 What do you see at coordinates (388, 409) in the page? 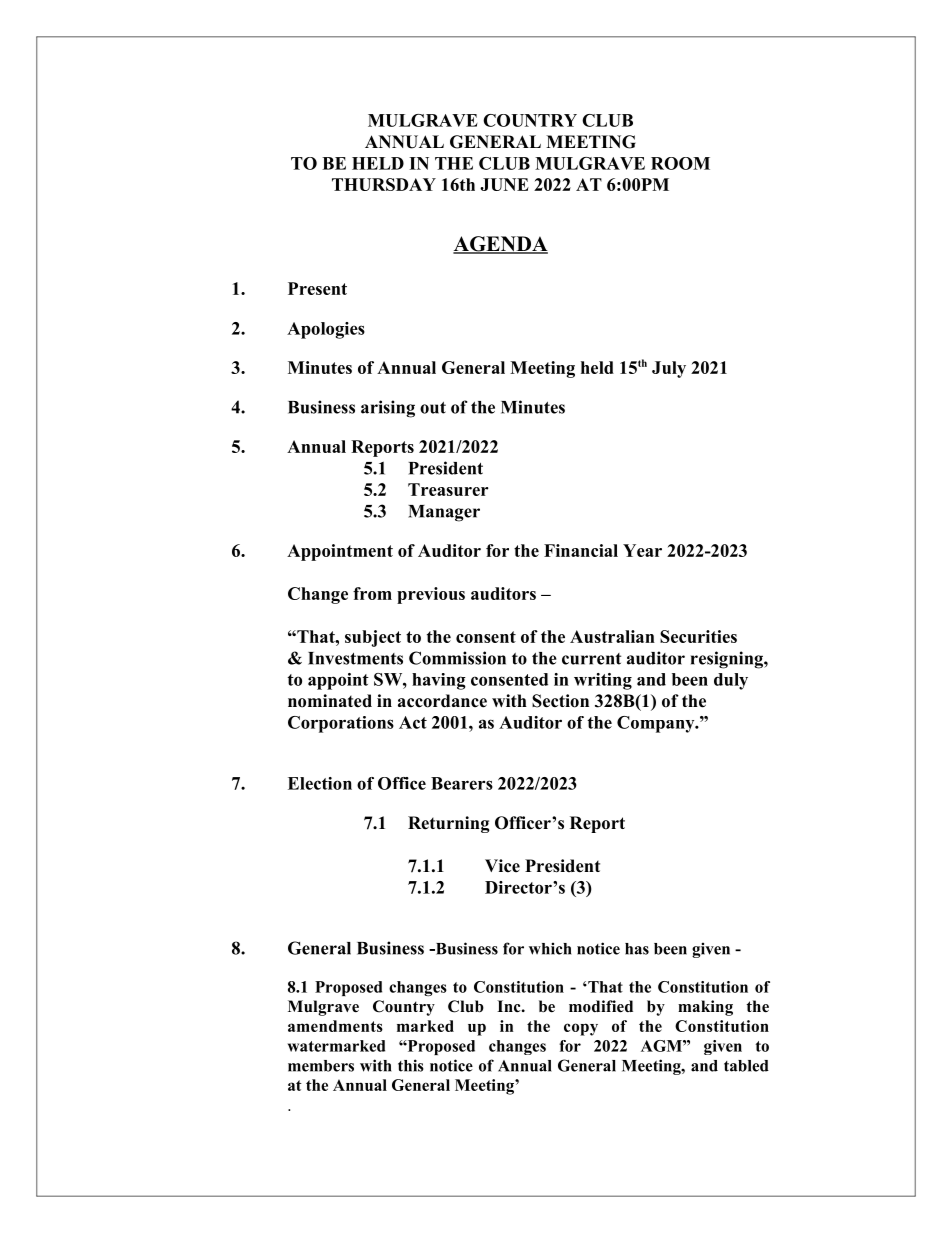
I see `arising` at bounding box center [388, 409].
